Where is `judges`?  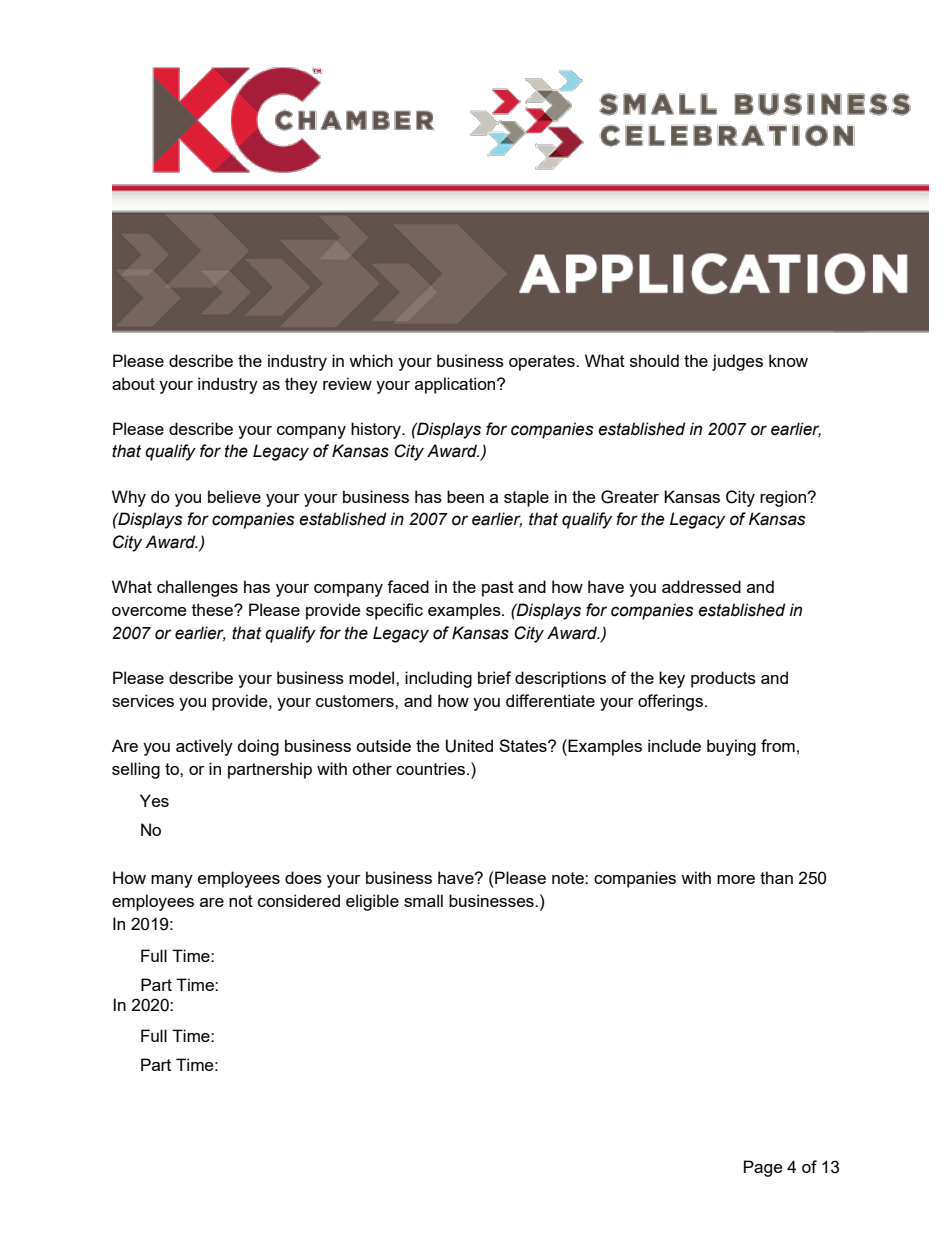 judges is located at coordinates (737, 362).
